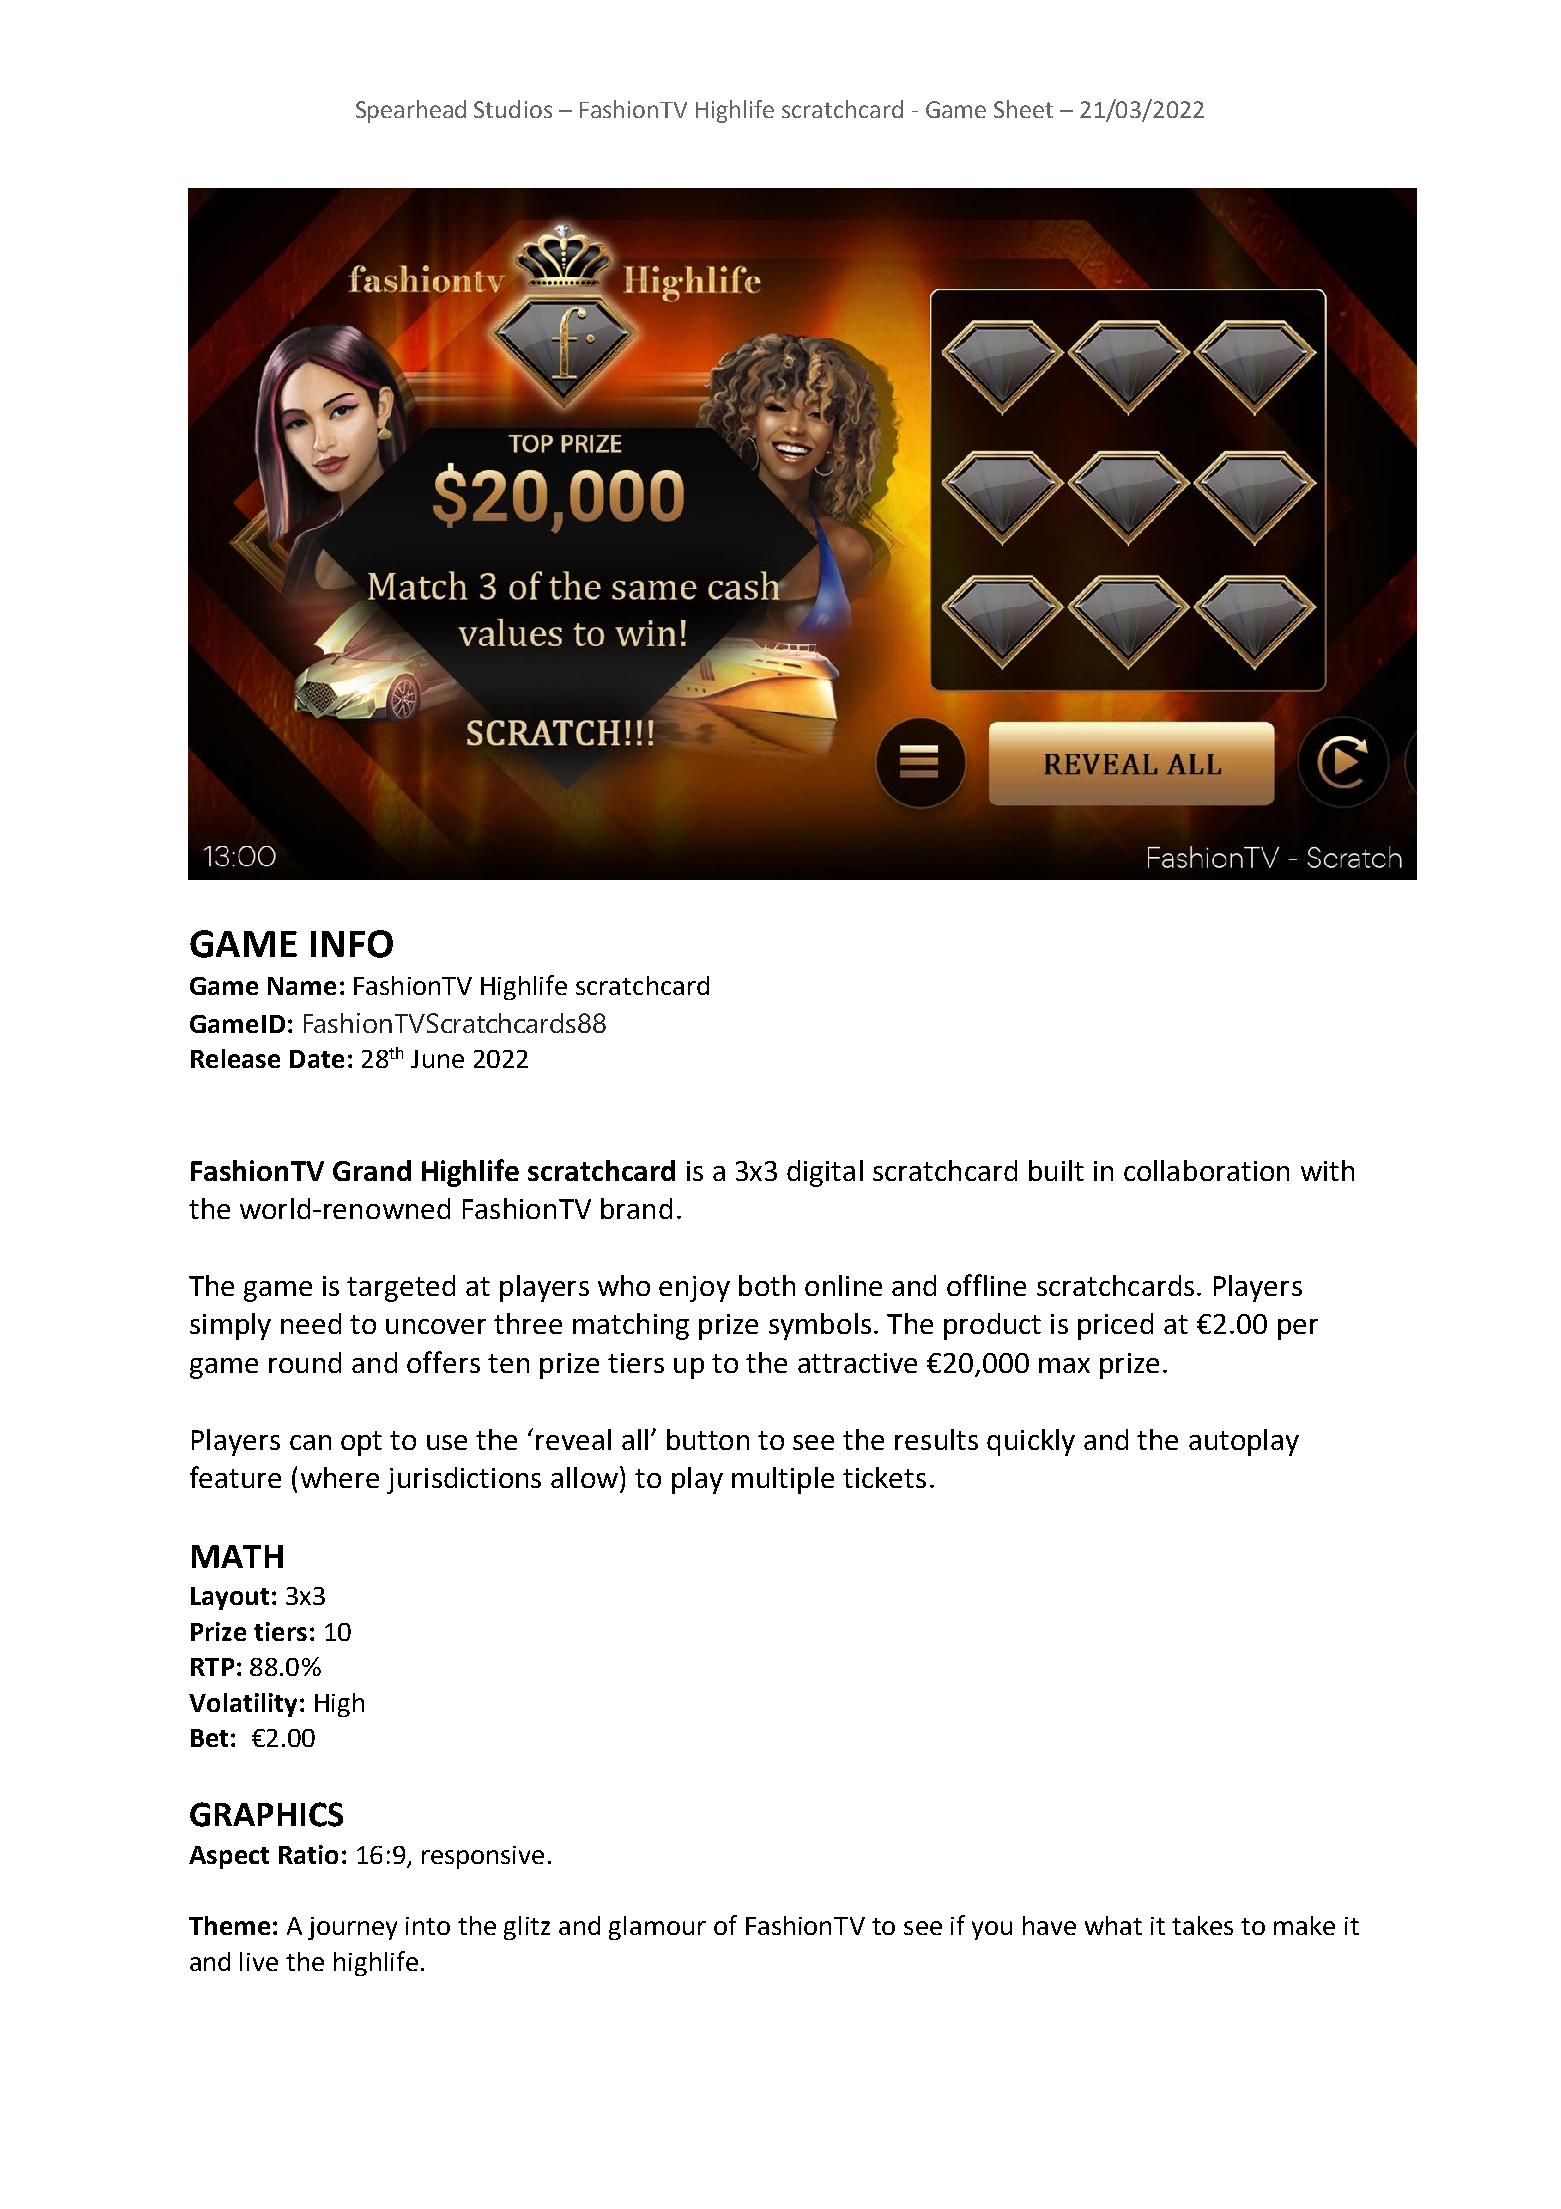 This page has width=1561, height=2209. Describe the element at coordinates (352, 944) in the page. I see `INFO` at that location.
